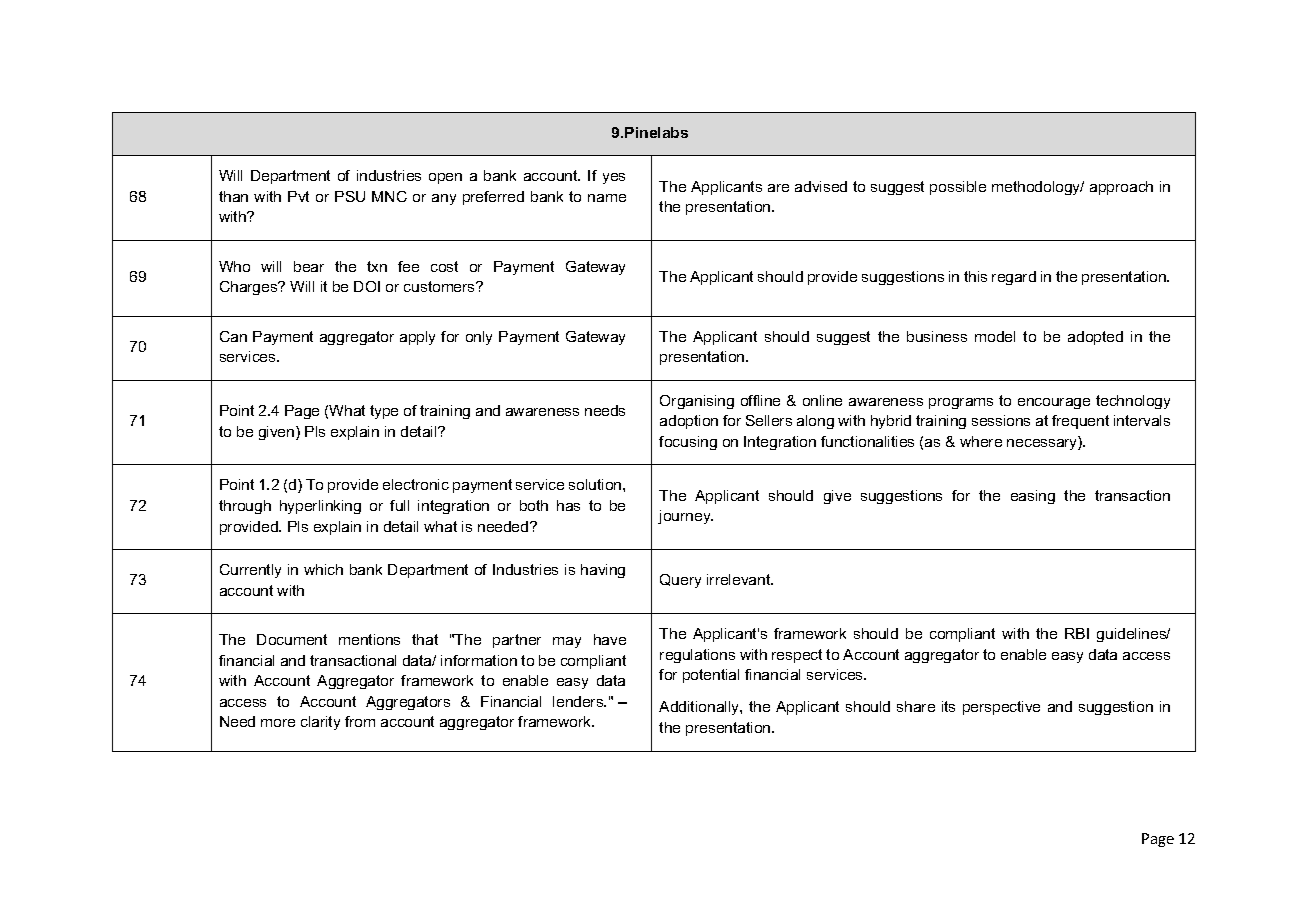  Describe the element at coordinates (607, 198) in the screenshot. I see `name` at that location.
